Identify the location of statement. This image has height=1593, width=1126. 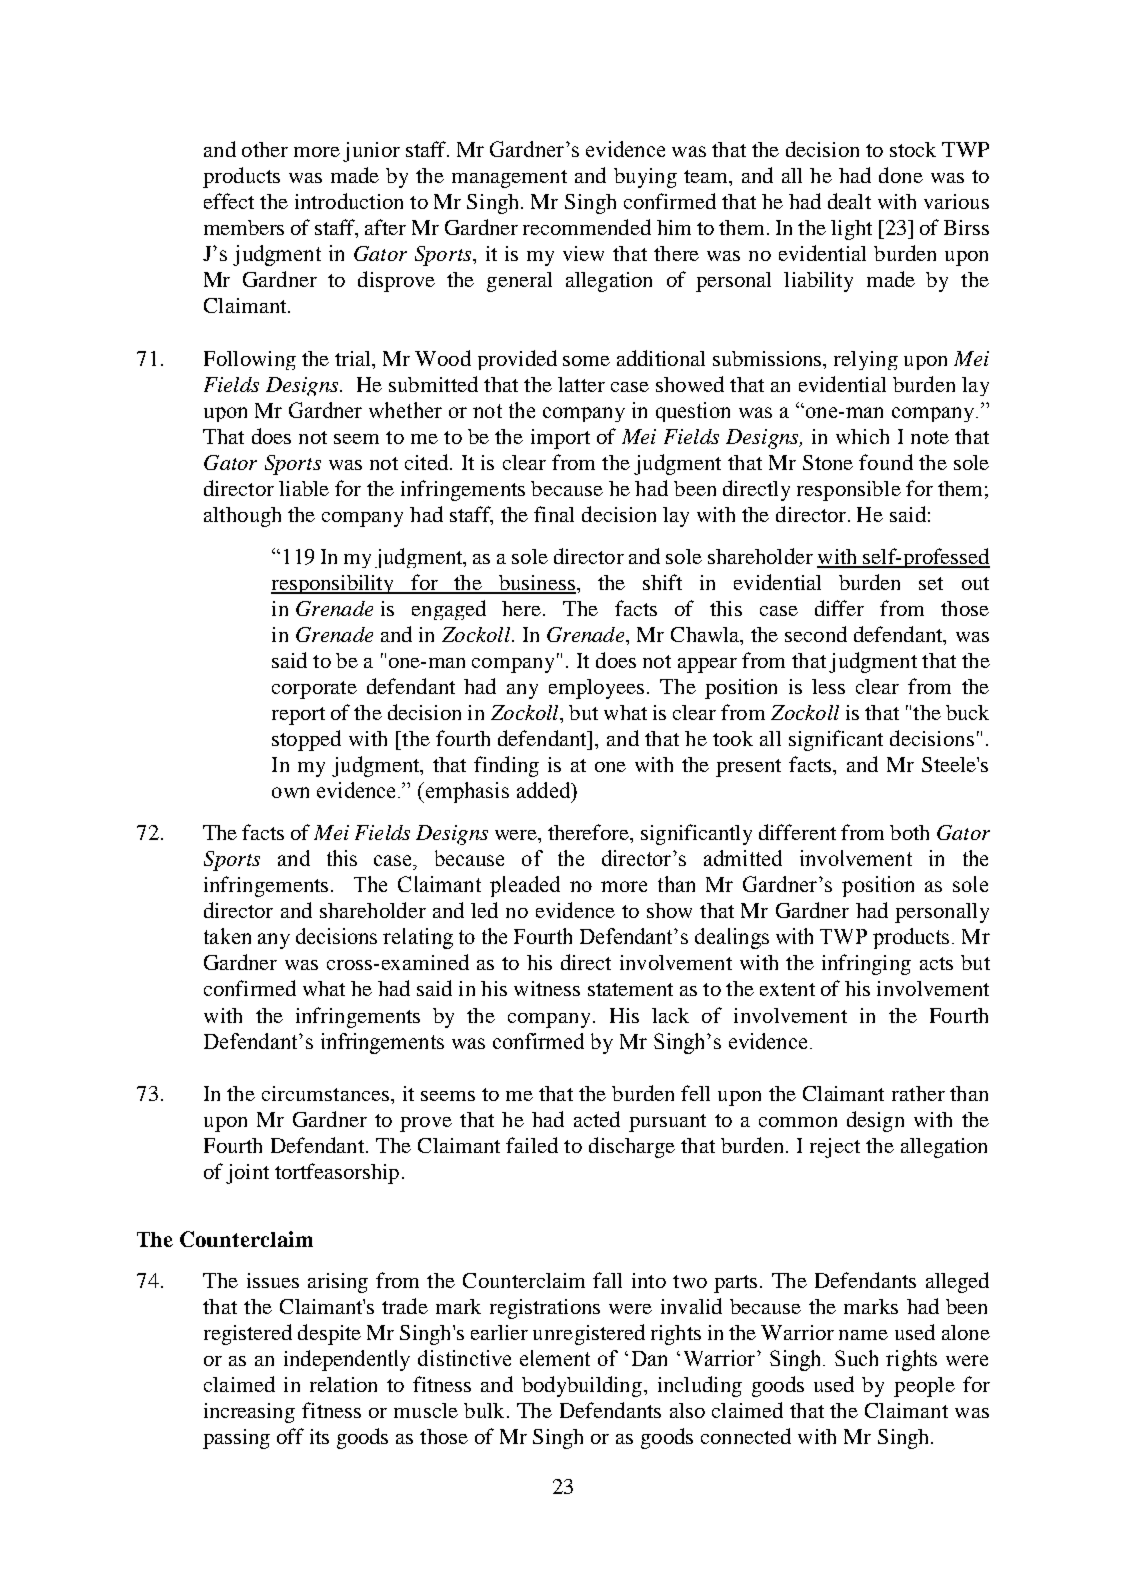
(630, 989).
